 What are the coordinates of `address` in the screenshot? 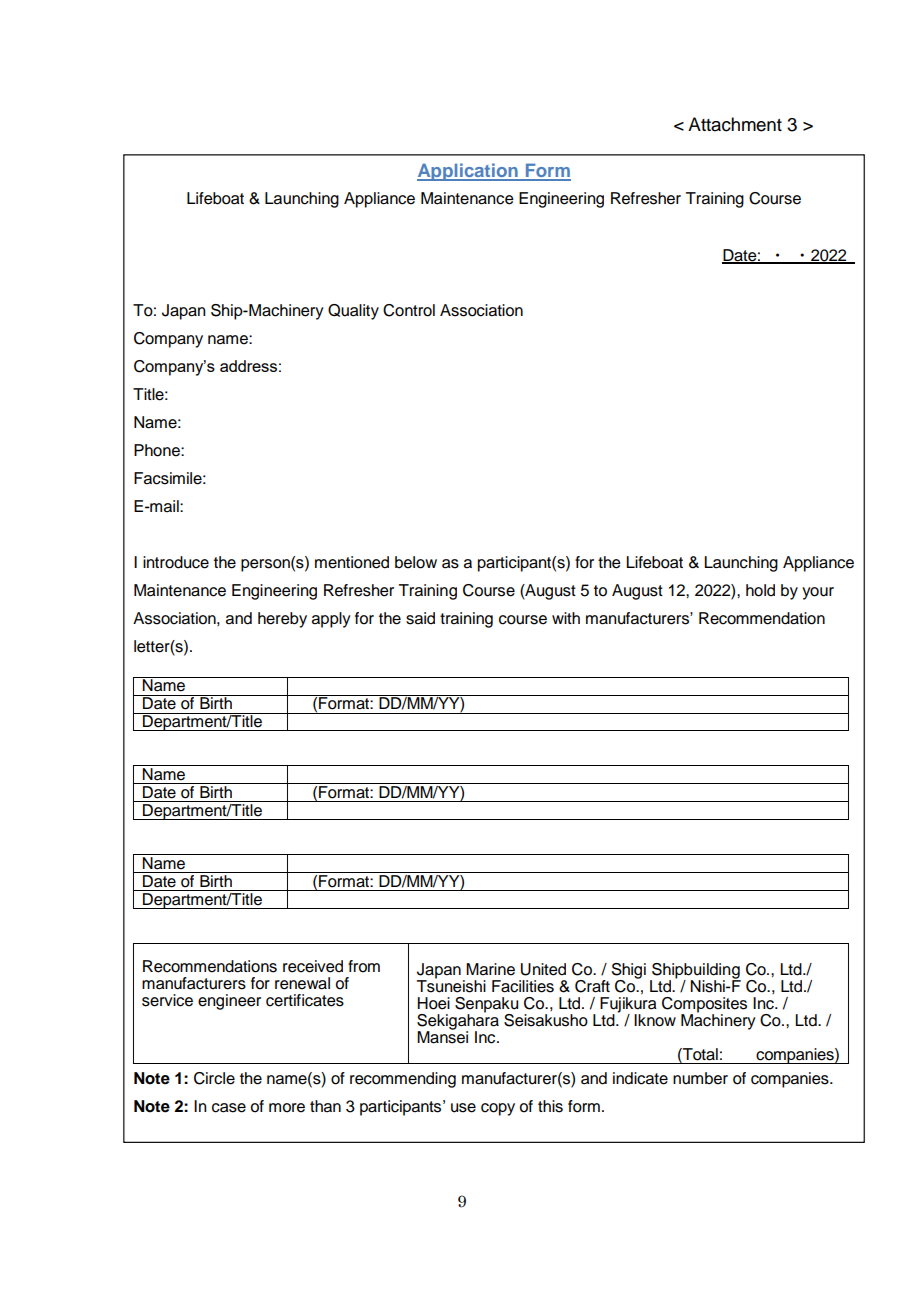 It's located at (248, 366).
